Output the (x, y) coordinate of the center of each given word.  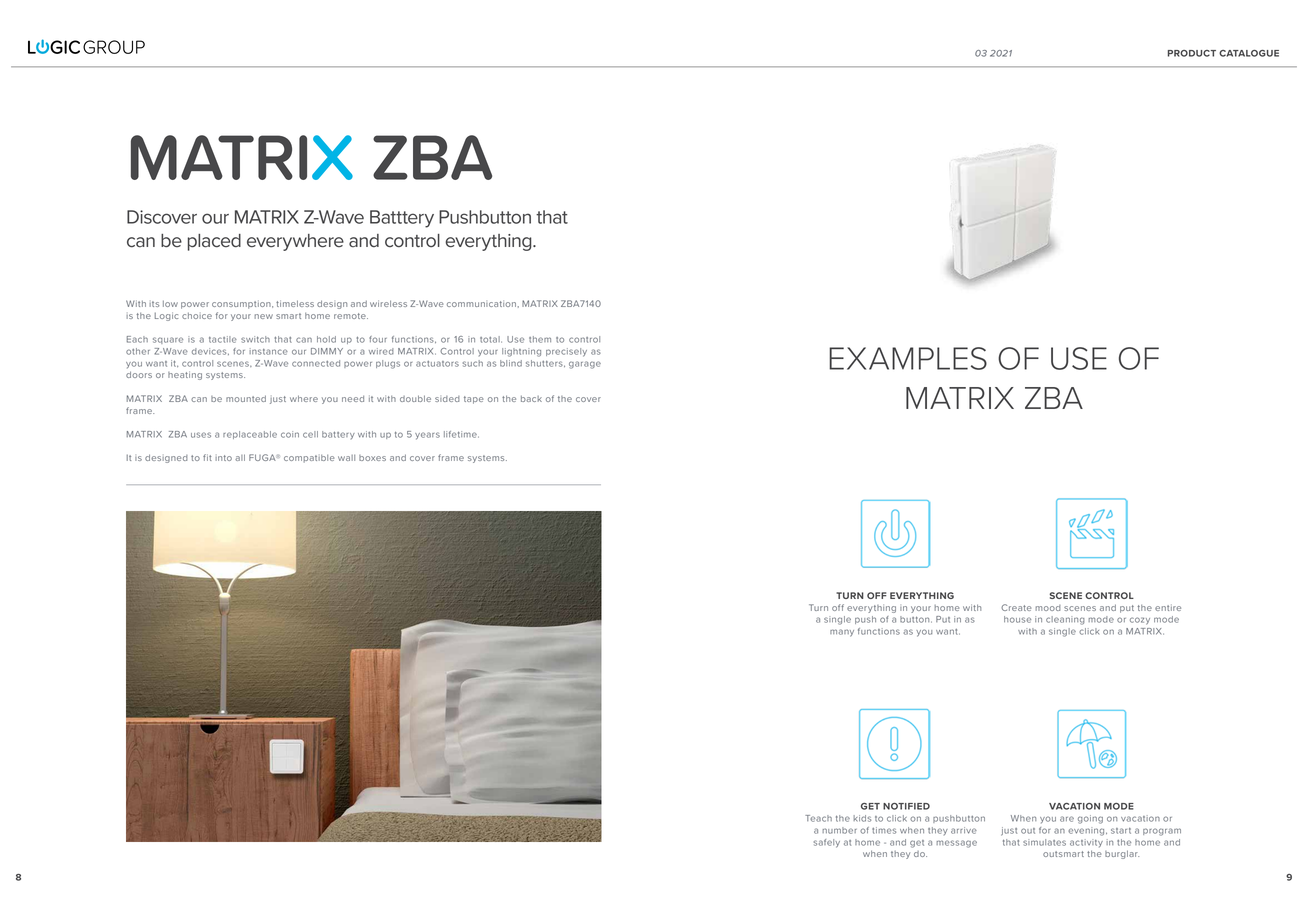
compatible (309, 459)
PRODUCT (1192, 53)
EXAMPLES (908, 358)
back (531, 399)
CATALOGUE (1249, 53)
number (839, 830)
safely (827, 843)
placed (214, 242)
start (1121, 831)
